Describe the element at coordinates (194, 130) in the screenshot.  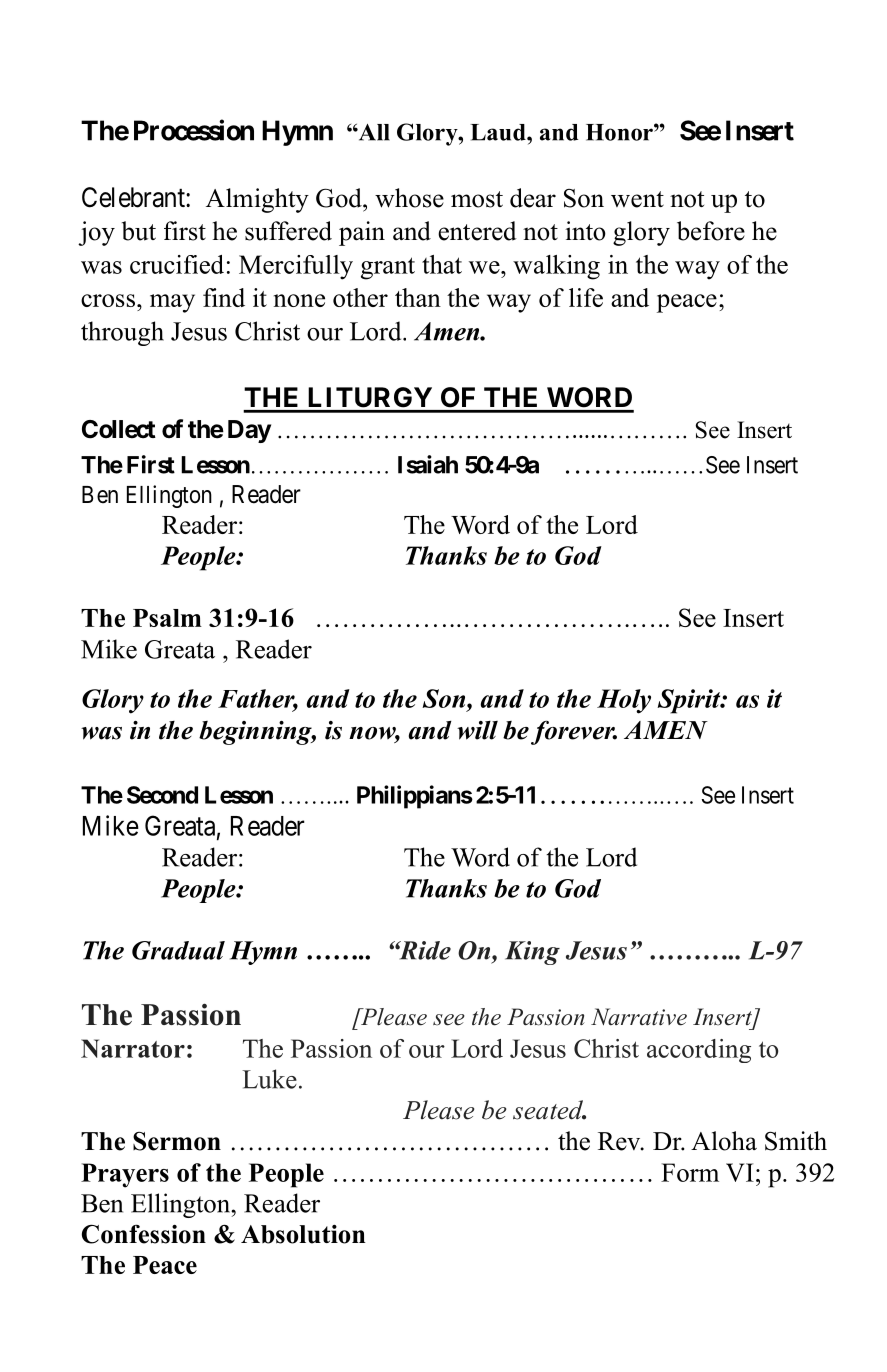
I see `Procession` at that location.
